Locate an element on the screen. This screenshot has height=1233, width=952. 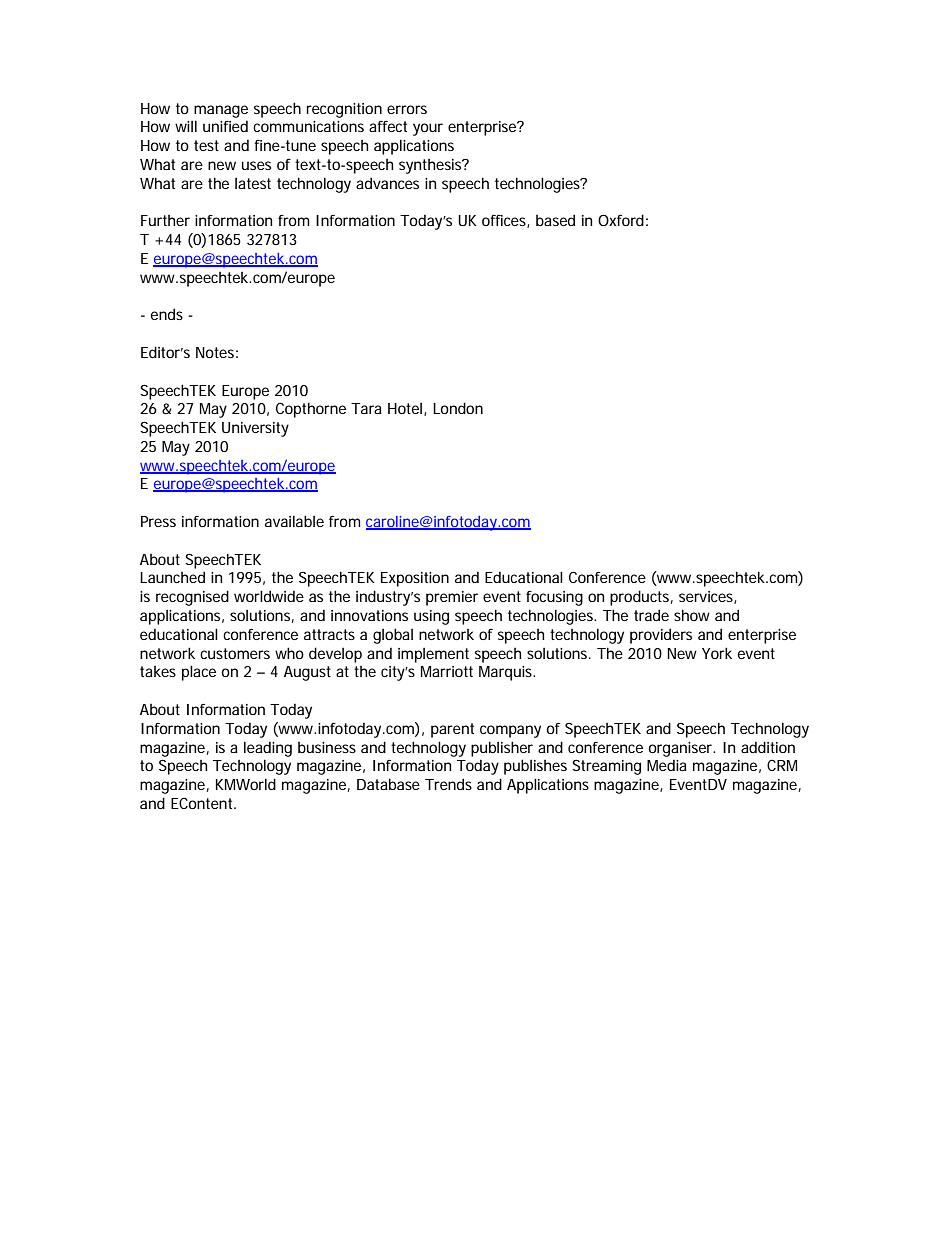
your is located at coordinates (428, 129).
